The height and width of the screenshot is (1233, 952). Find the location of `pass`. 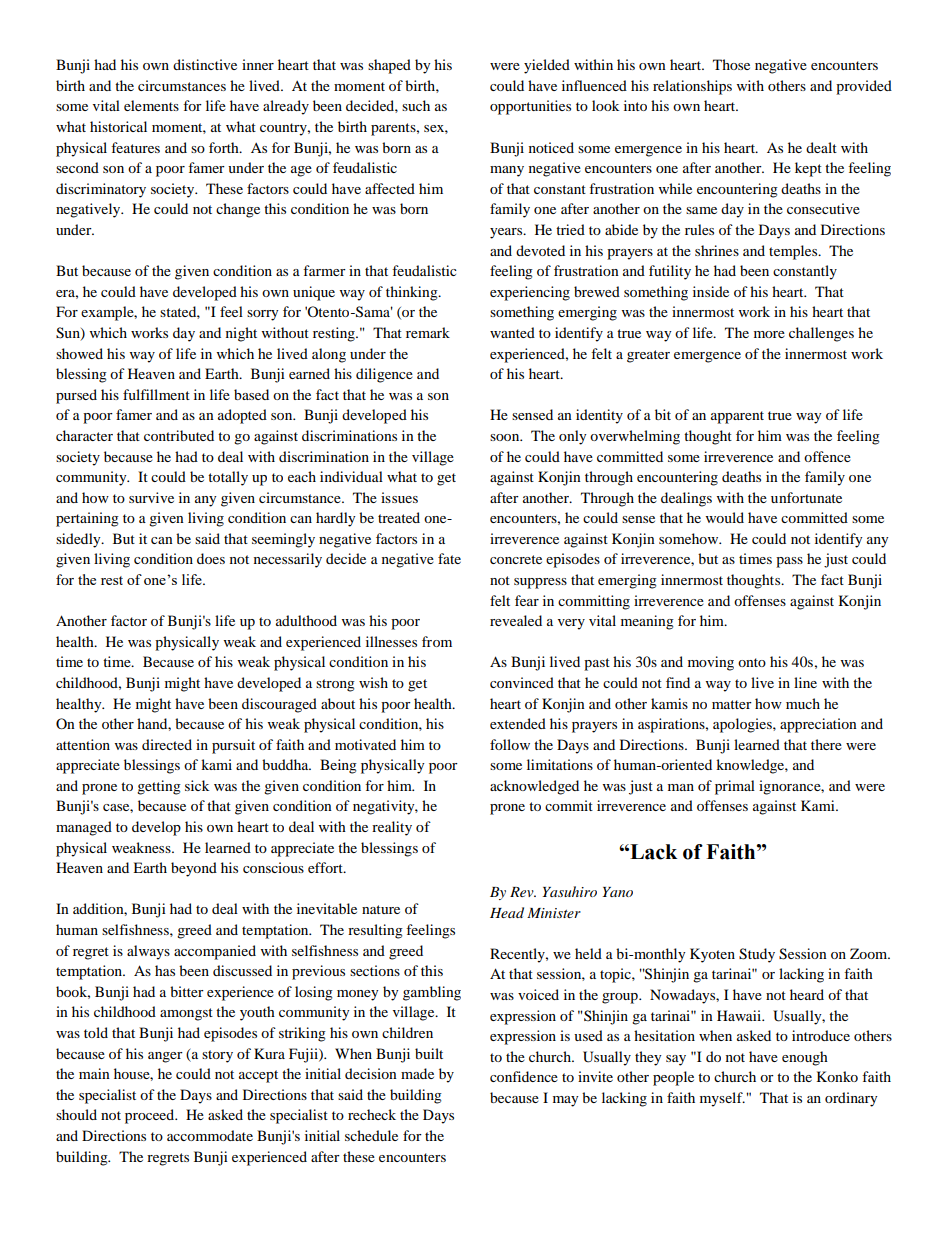

pass is located at coordinates (789, 562).
